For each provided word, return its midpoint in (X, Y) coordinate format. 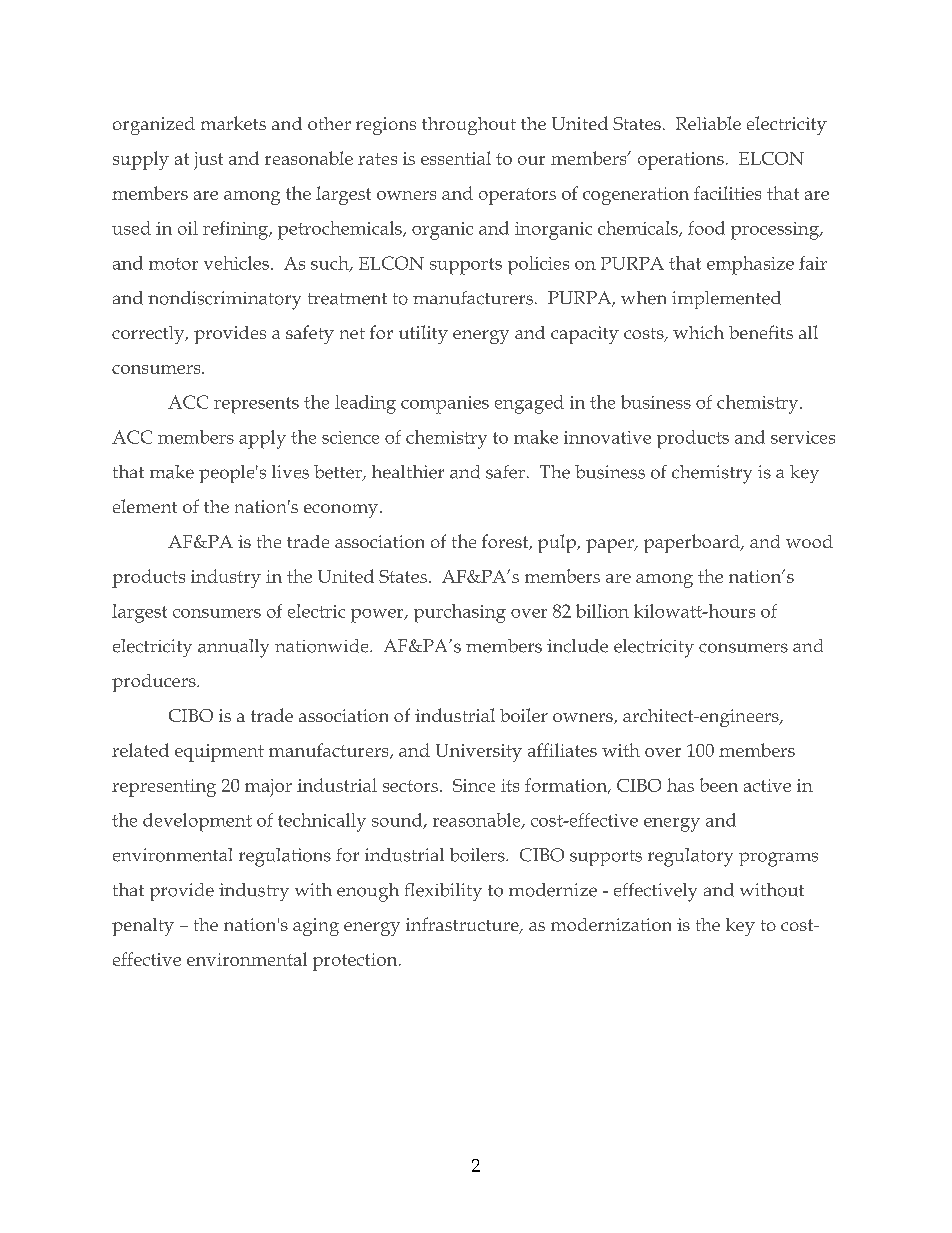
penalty (143, 927)
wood (809, 541)
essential (456, 158)
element (145, 506)
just (208, 161)
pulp (558, 543)
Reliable (708, 123)
